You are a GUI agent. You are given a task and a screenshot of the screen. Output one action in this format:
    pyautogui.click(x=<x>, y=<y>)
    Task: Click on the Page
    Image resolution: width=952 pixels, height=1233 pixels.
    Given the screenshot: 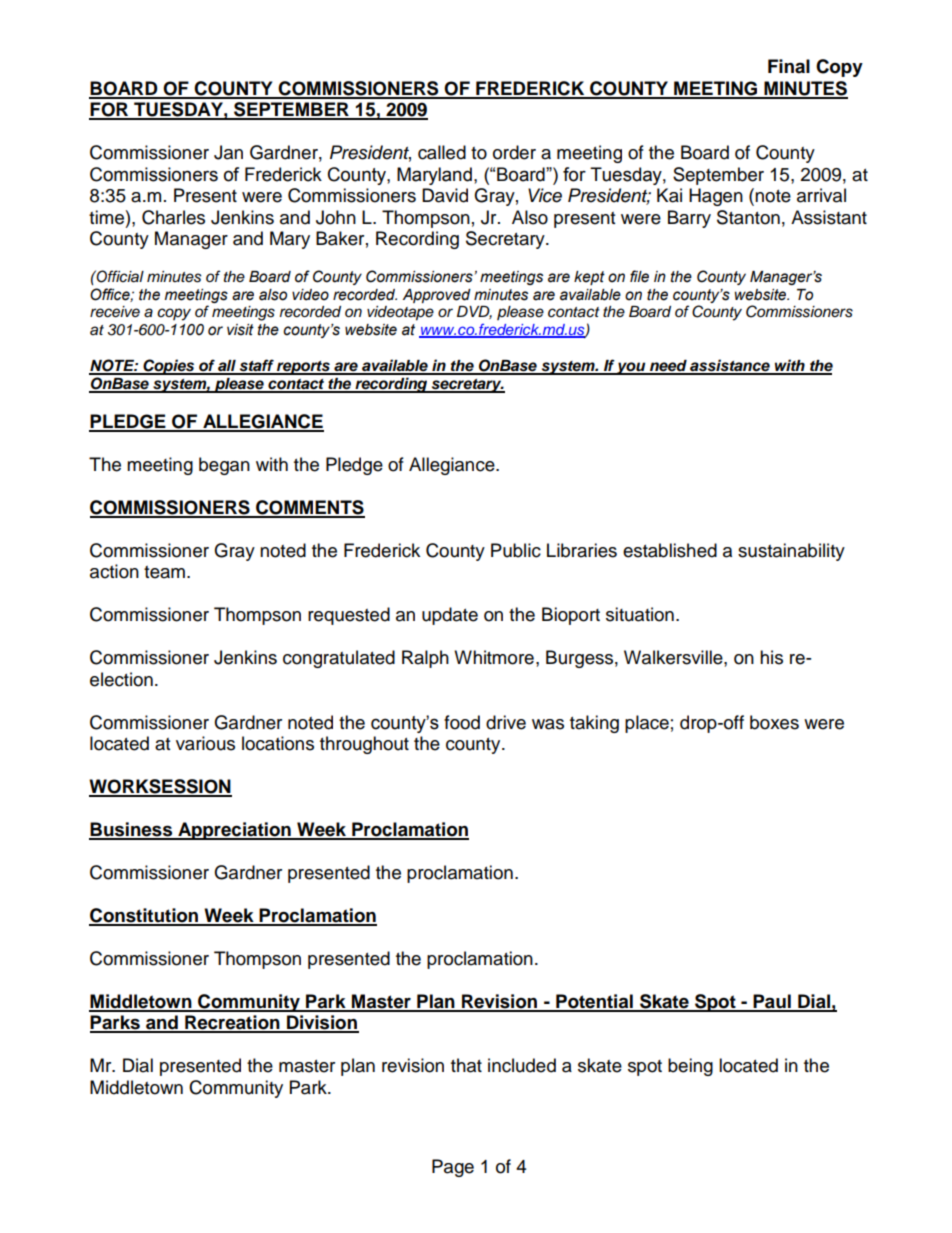 What is the action you would take?
    pyautogui.click(x=453, y=1168)
